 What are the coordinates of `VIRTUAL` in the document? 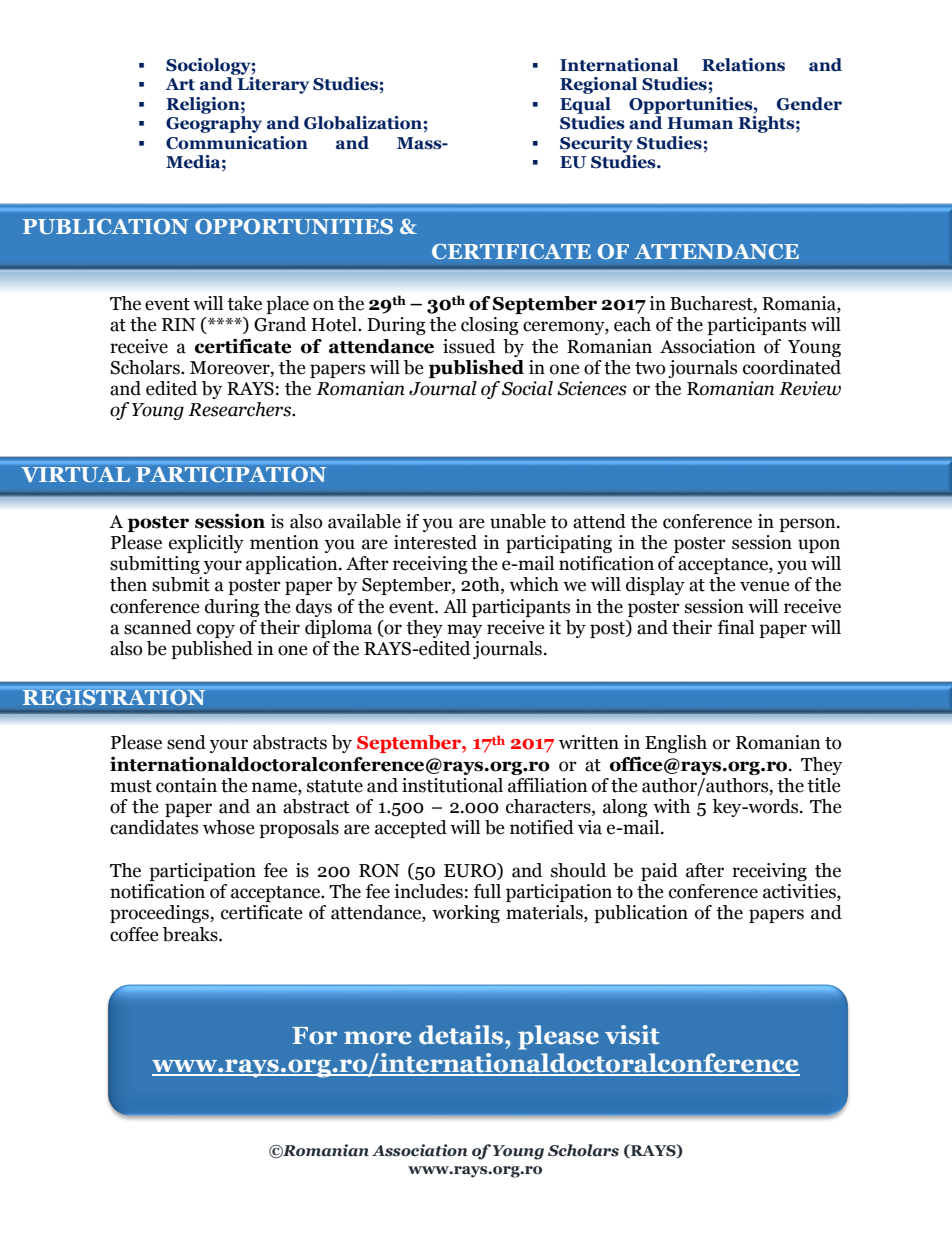 It's located at (75, 474).
